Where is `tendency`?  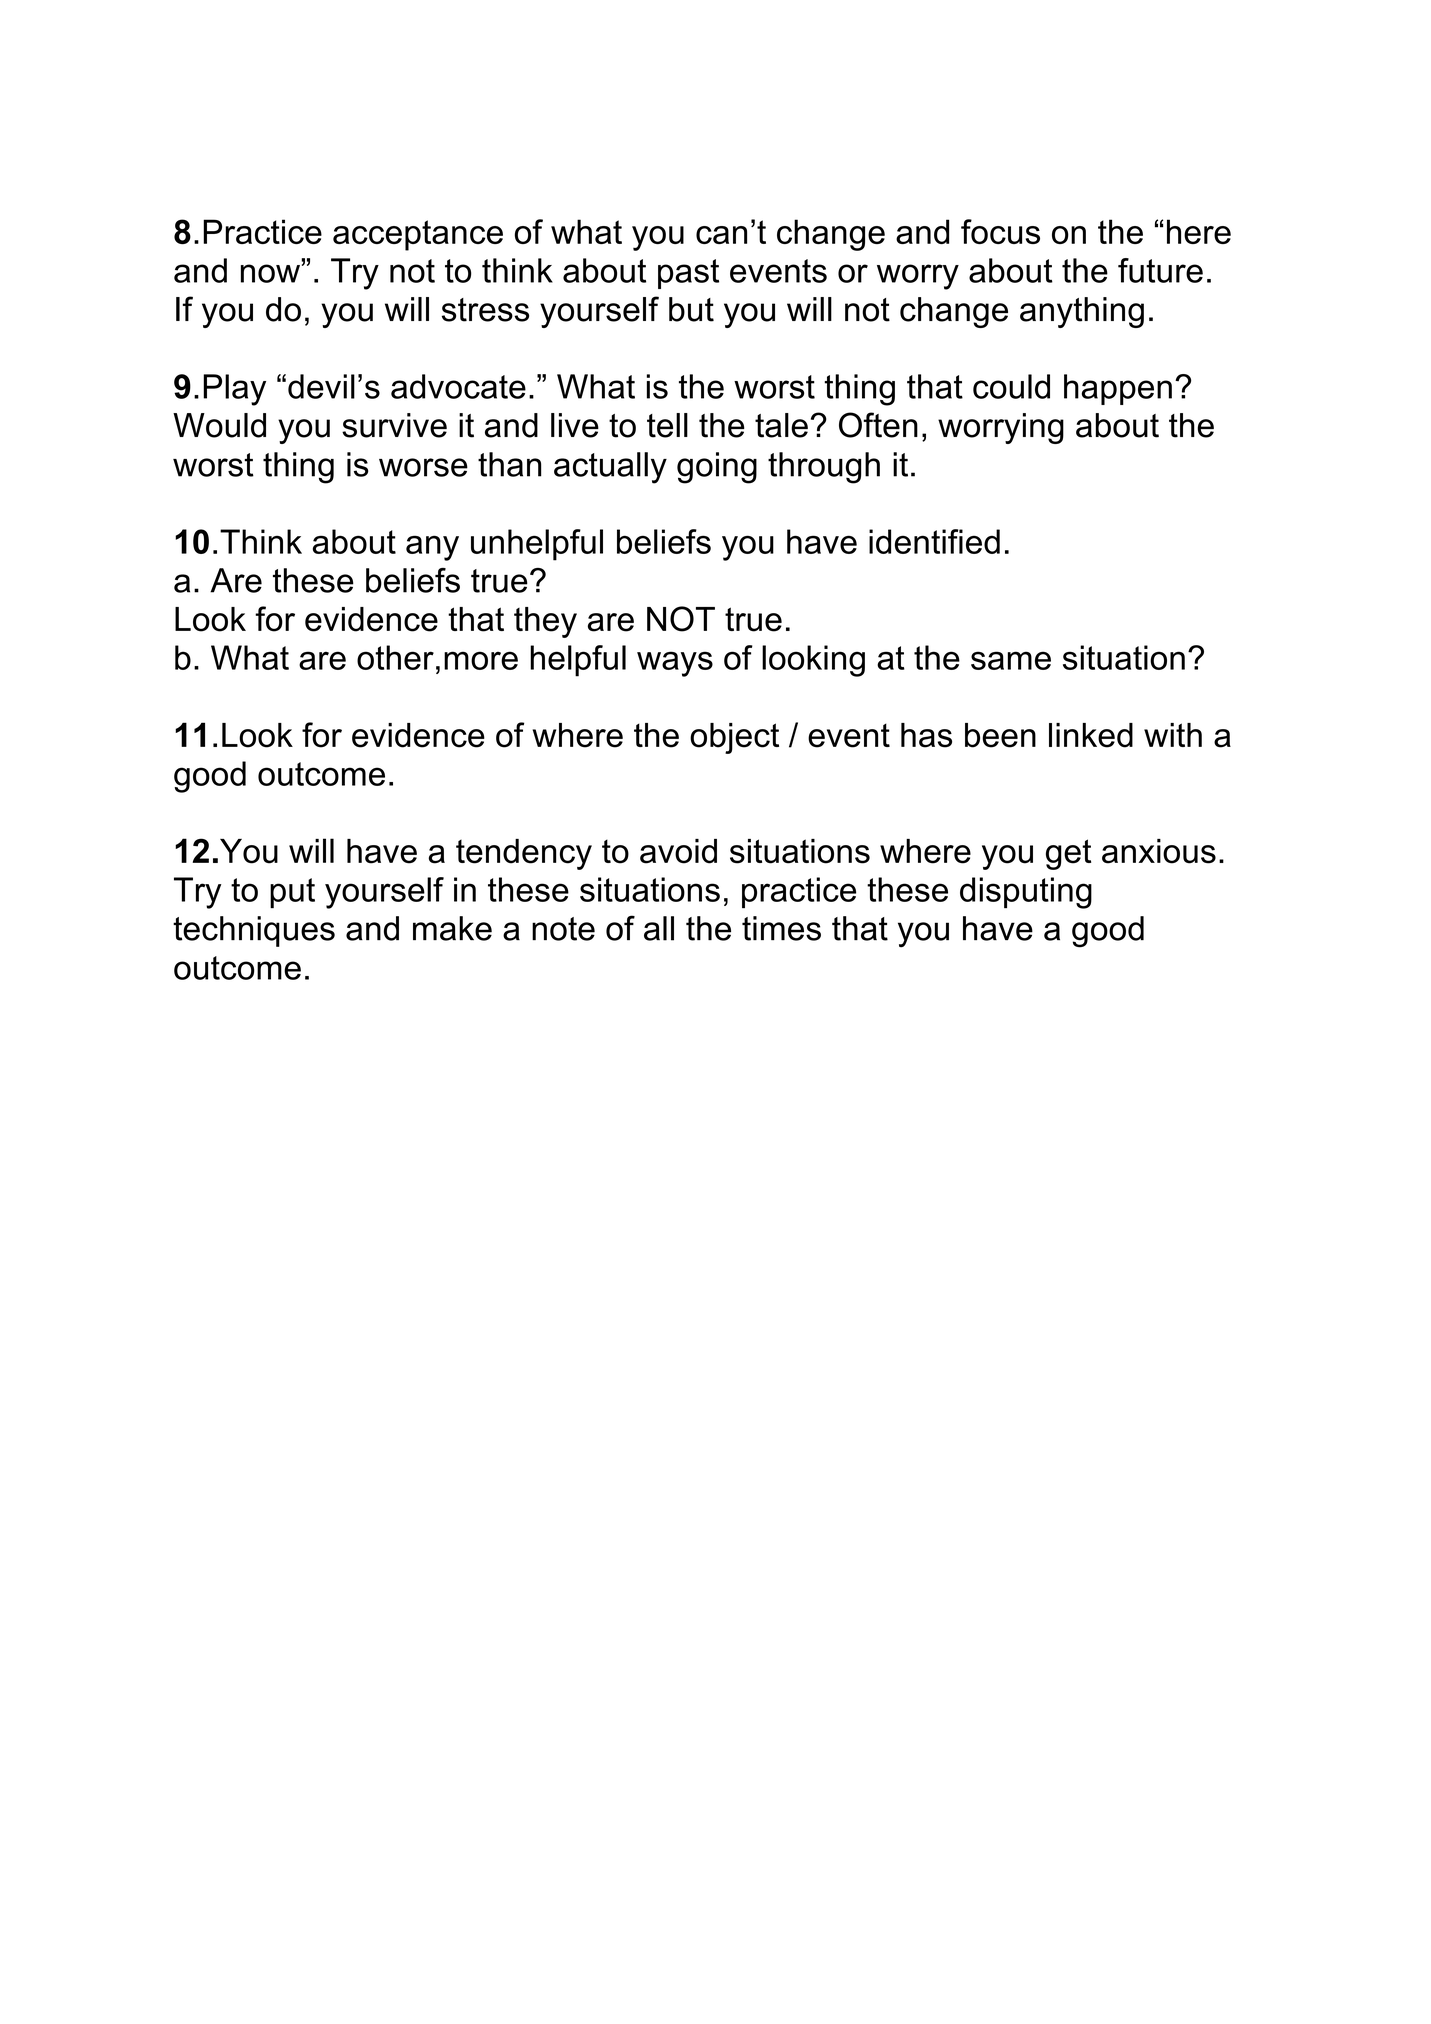 tendency is located at coordinates (524, 854).
